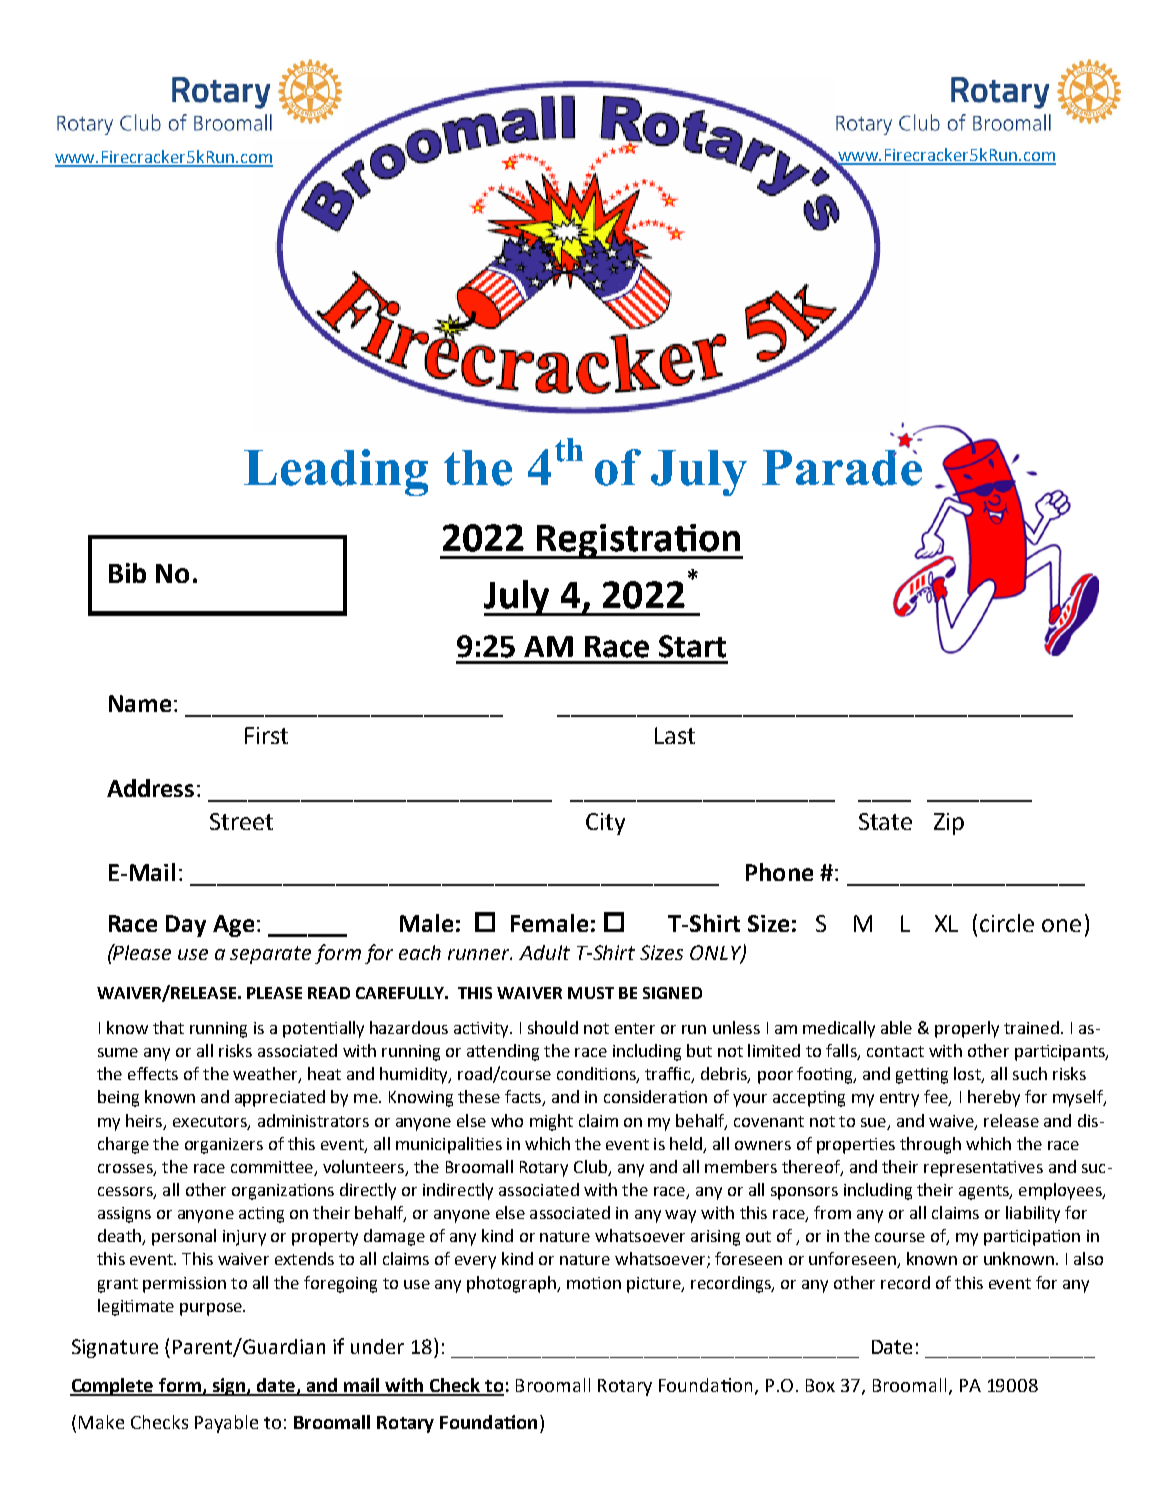 Image resolution: width=1162 pixels, height=1503 pixels. What do you see at coordinates (524, 1098) in the screenshot?
I see `facts` at bounding box center [524, 1098].
